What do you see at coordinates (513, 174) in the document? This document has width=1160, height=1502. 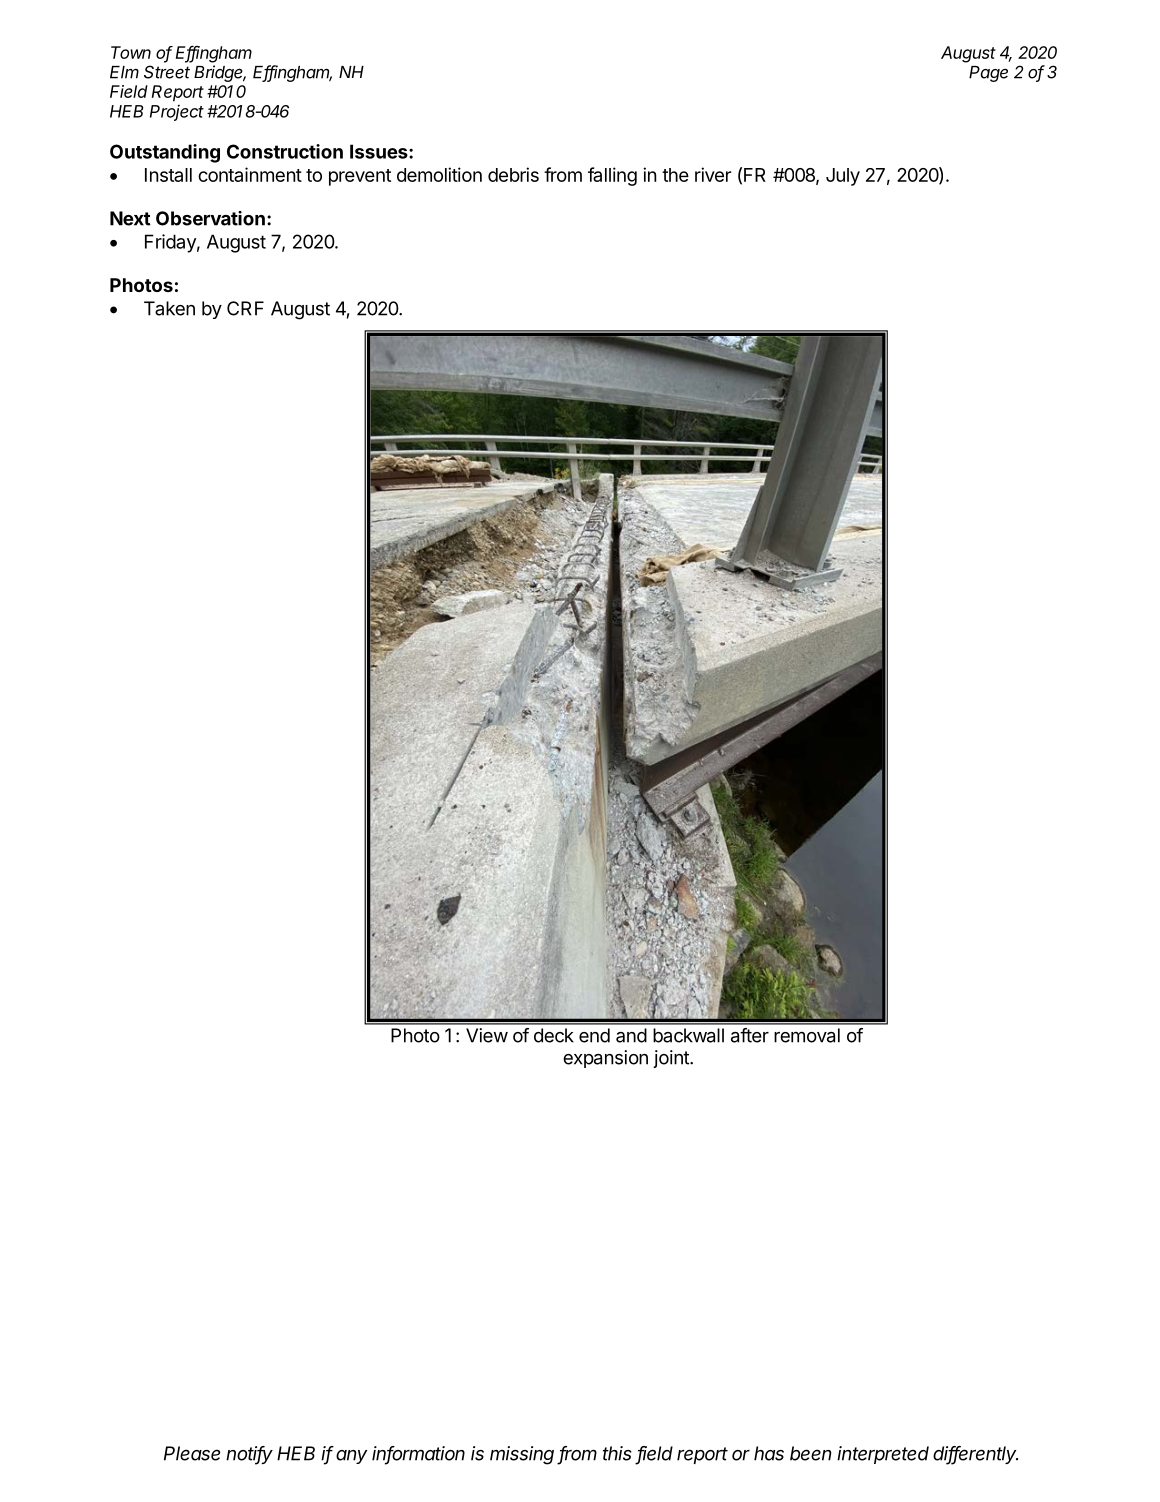 I see `debris` at bounding box center [513, 174].
